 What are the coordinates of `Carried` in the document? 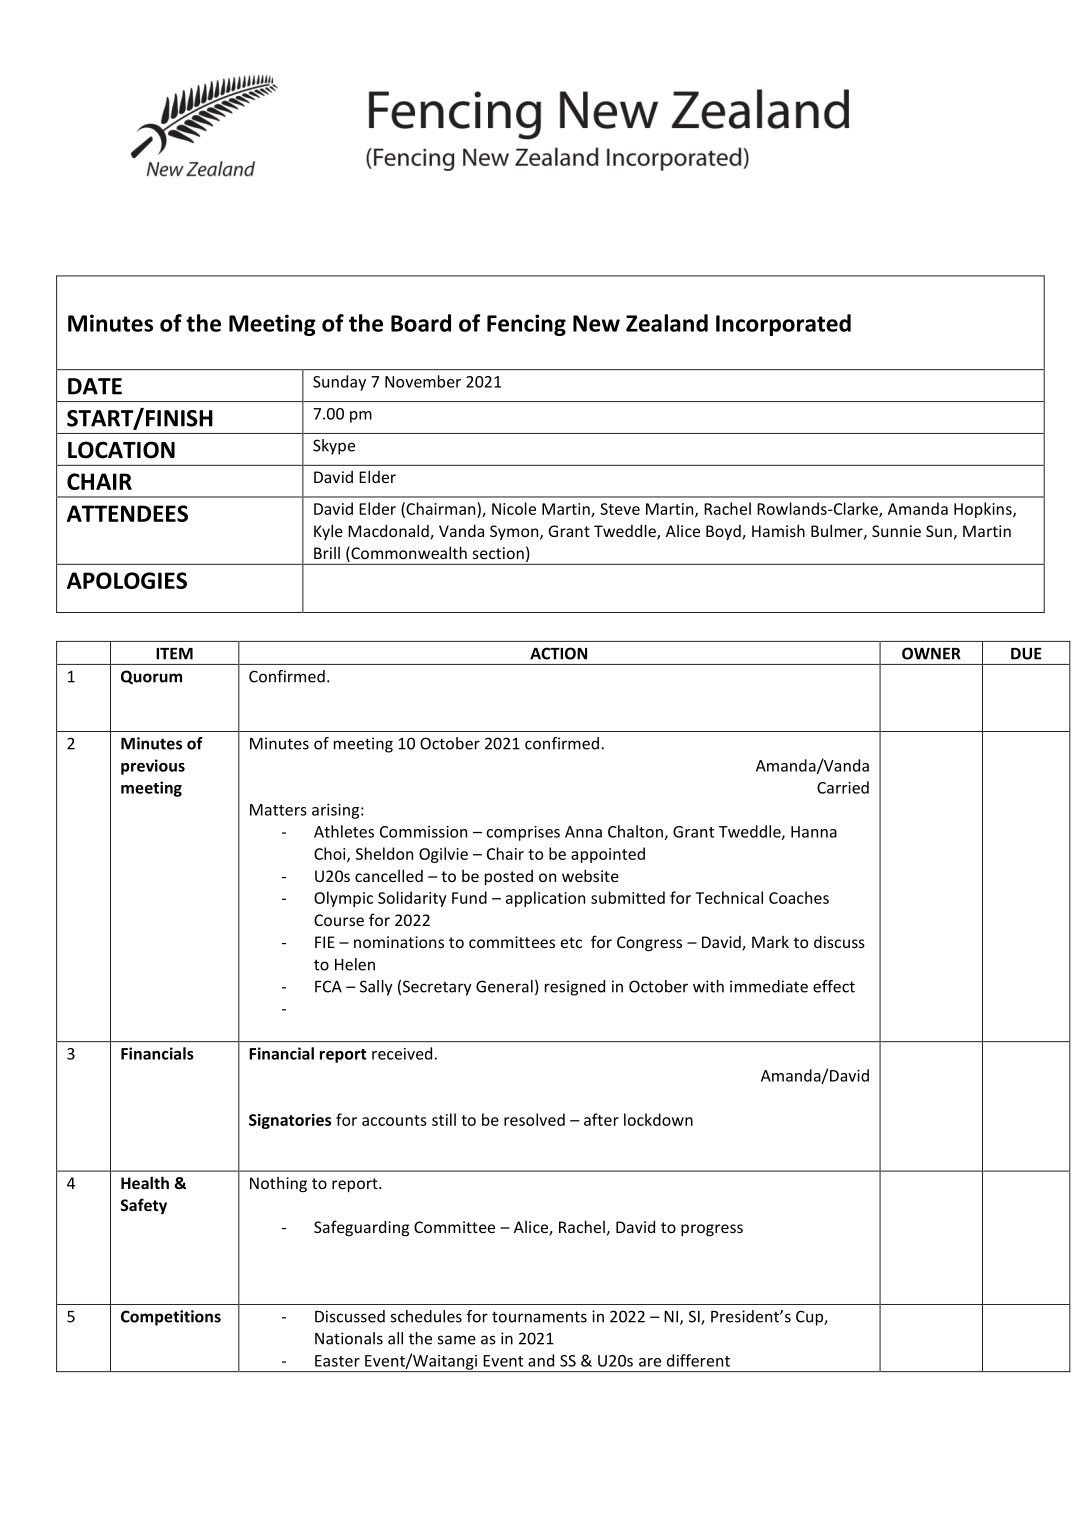 It's located at (843, 787).
